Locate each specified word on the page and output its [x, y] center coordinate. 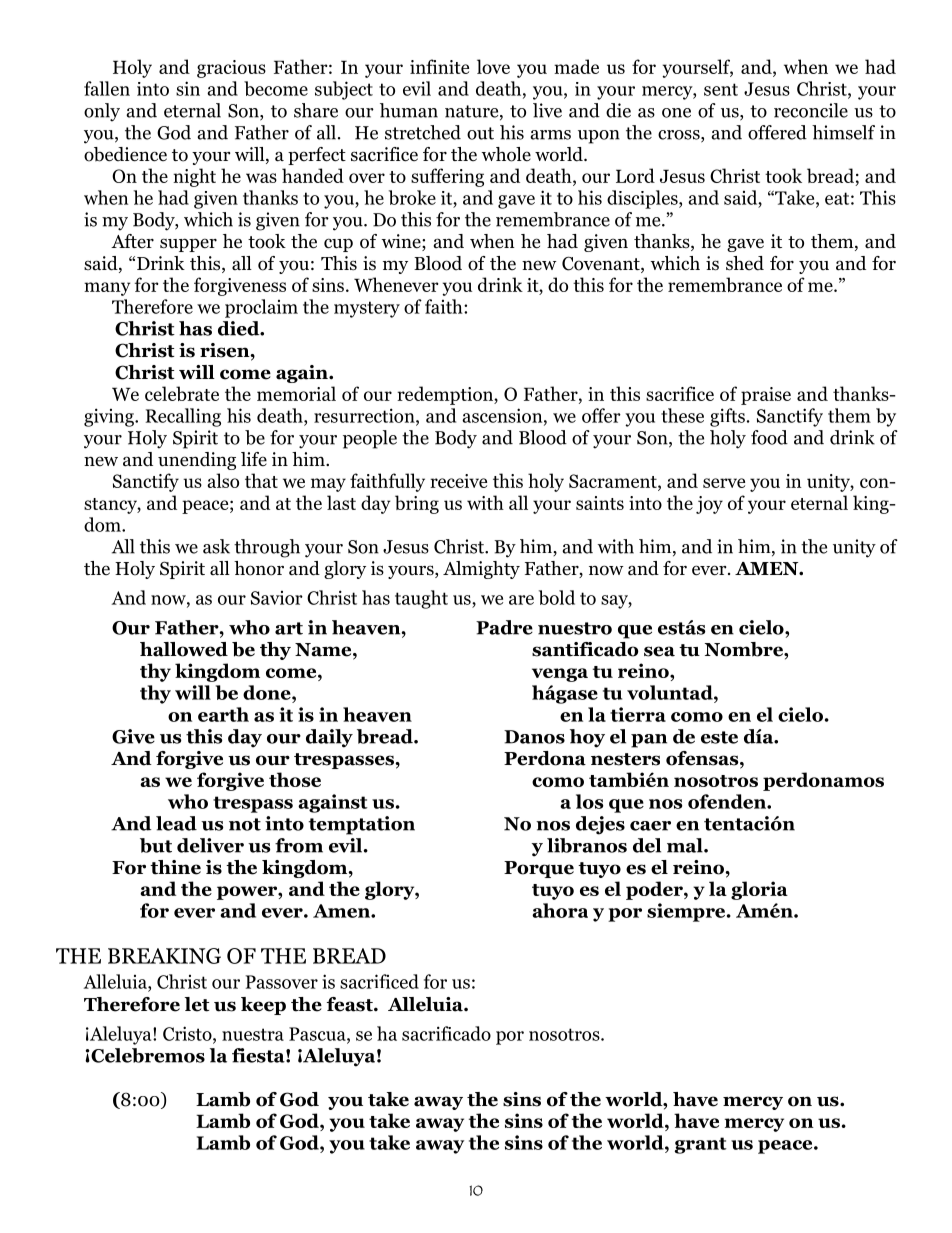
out [480, 133]
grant [700, 1145]
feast [351, 1004]
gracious [231, 69]
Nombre [745, 649]
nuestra [253, 1034]
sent [721, 89]
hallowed [184, 649]
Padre [504, 627]
